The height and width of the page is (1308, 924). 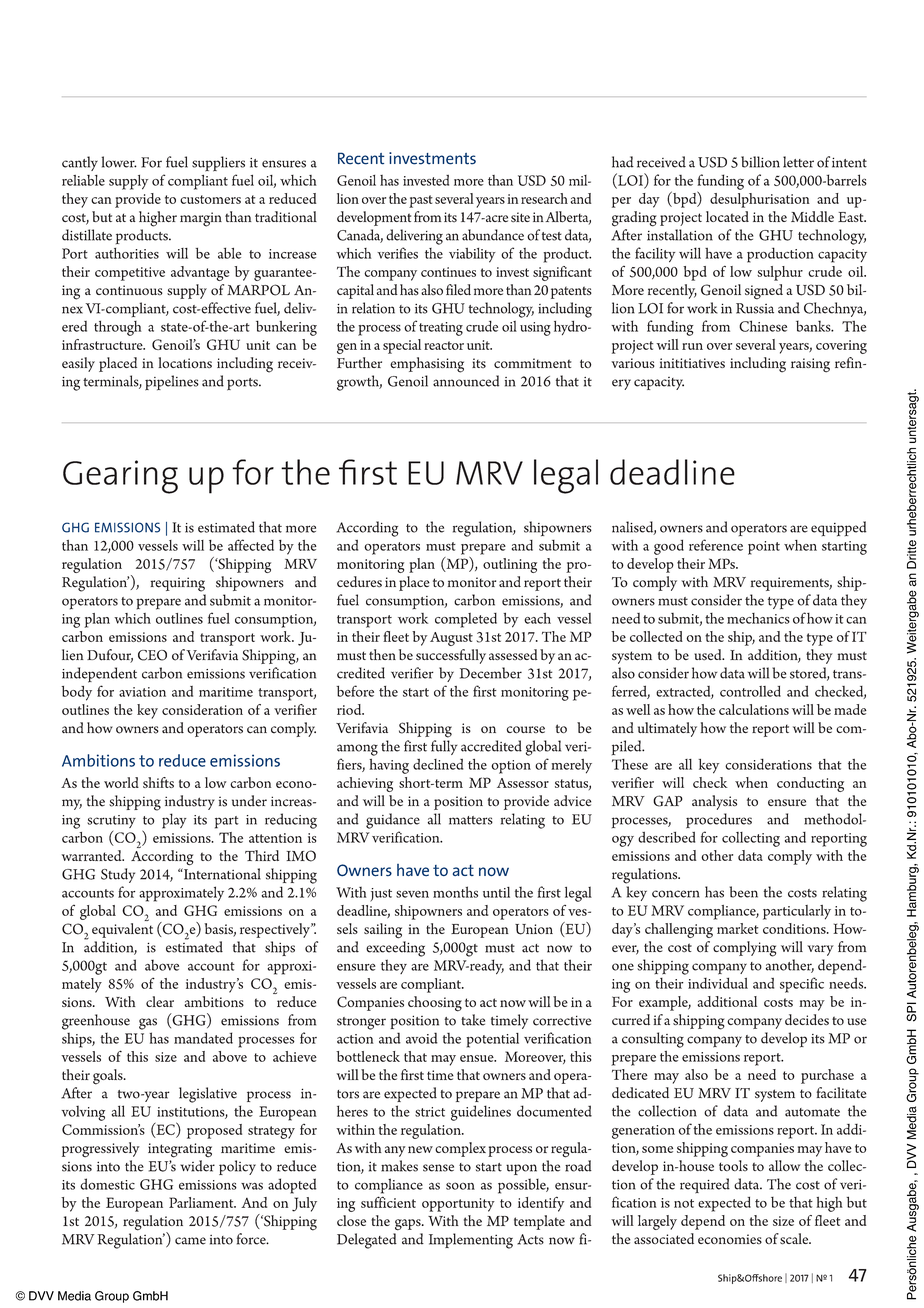 What do you see at coordinates (744, 892) in the page?
I see `been` at bounding box center [744, 892].
